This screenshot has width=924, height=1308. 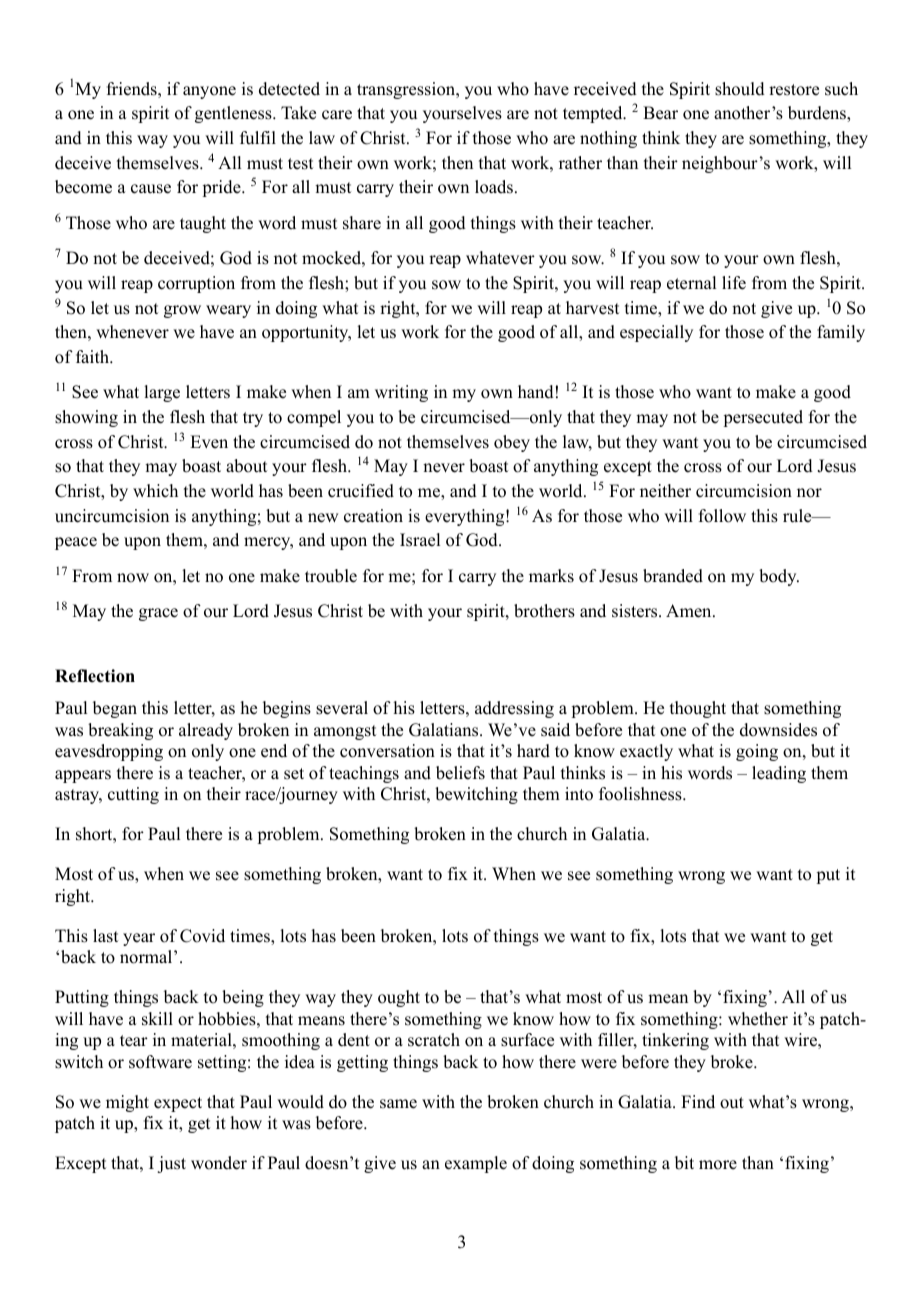 What do you see at coordinates (779, 774) in the screenshot?
I see `leading` at bounding box center [779, 774].
